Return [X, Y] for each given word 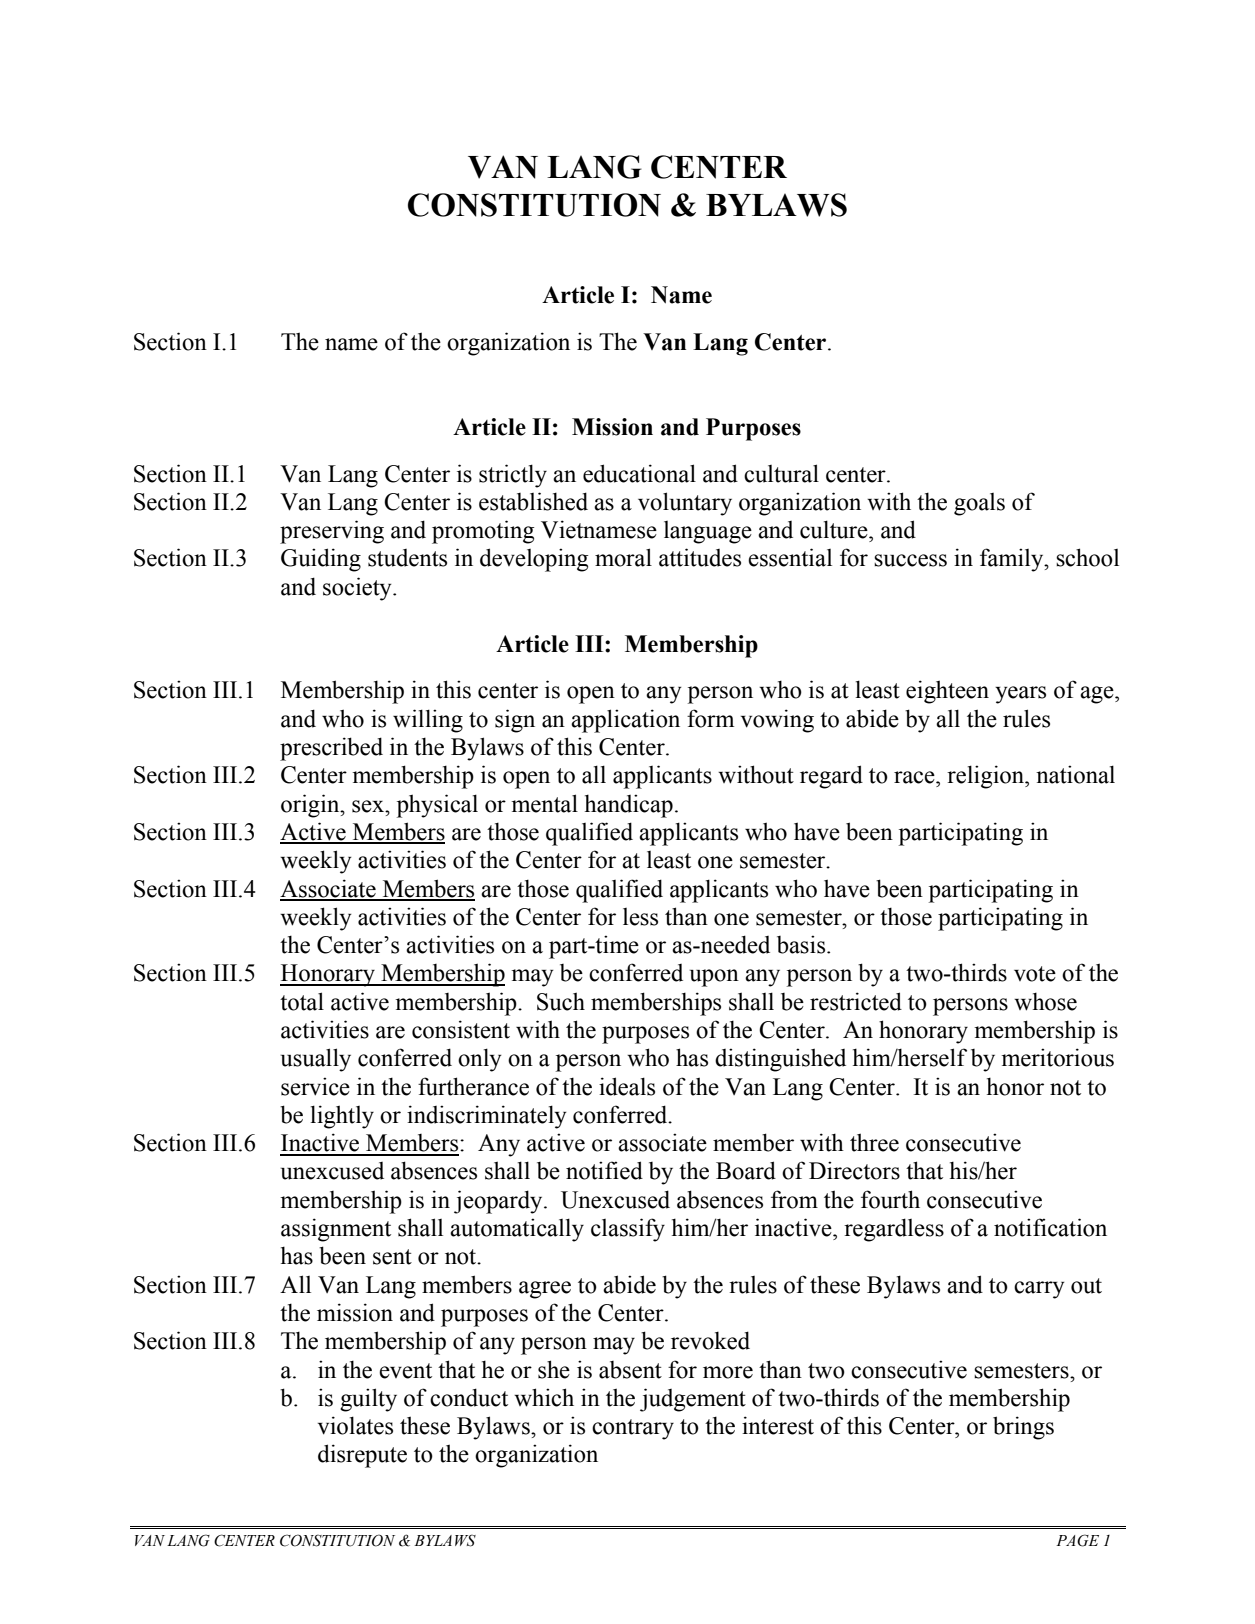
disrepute [362, 1456]
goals [979, 504]
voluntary [685, 504]
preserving [332, 532]
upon [714, 978]
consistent [461, 1029]
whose [1045, 1001]
